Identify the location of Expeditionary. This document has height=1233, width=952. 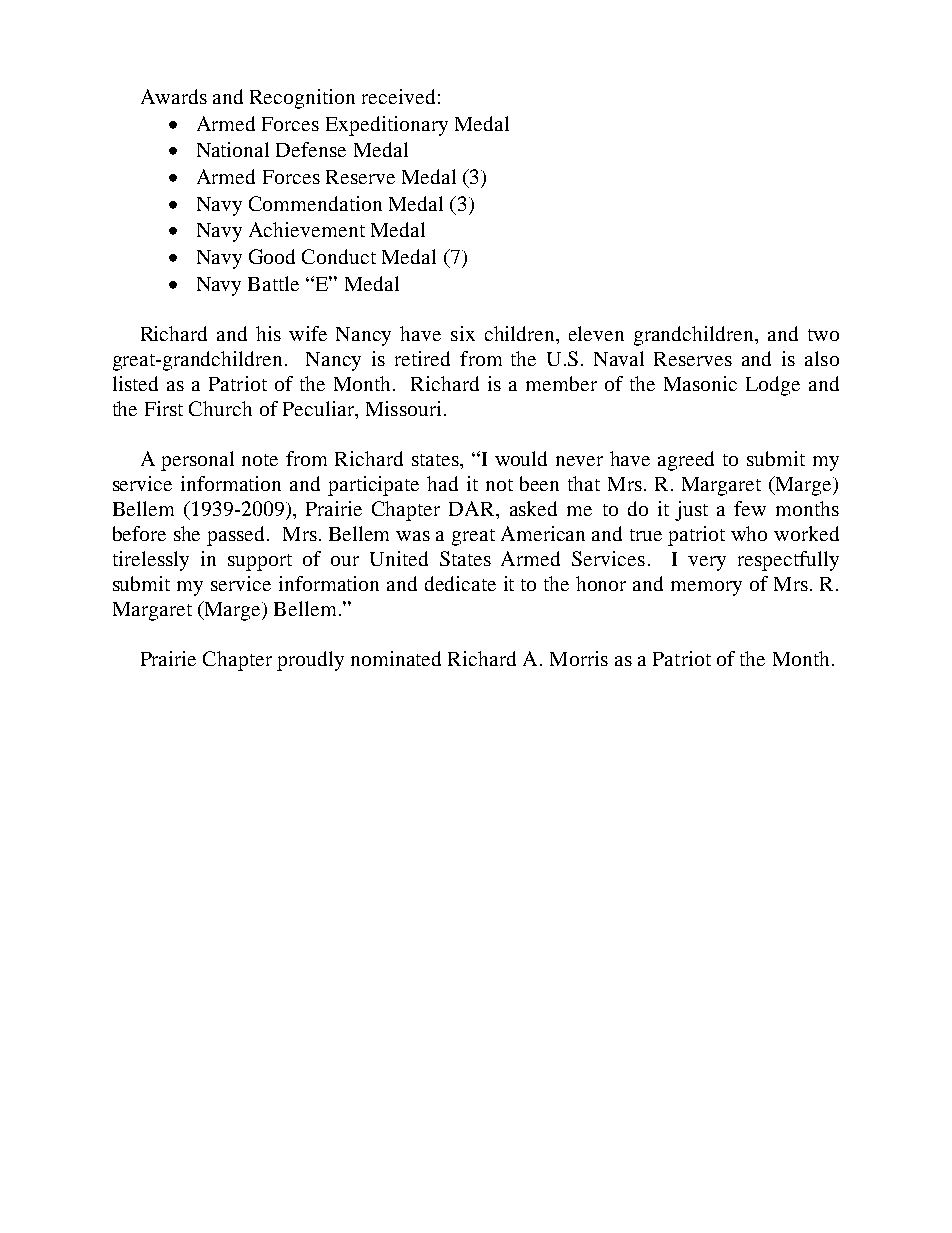
(387, 126).
